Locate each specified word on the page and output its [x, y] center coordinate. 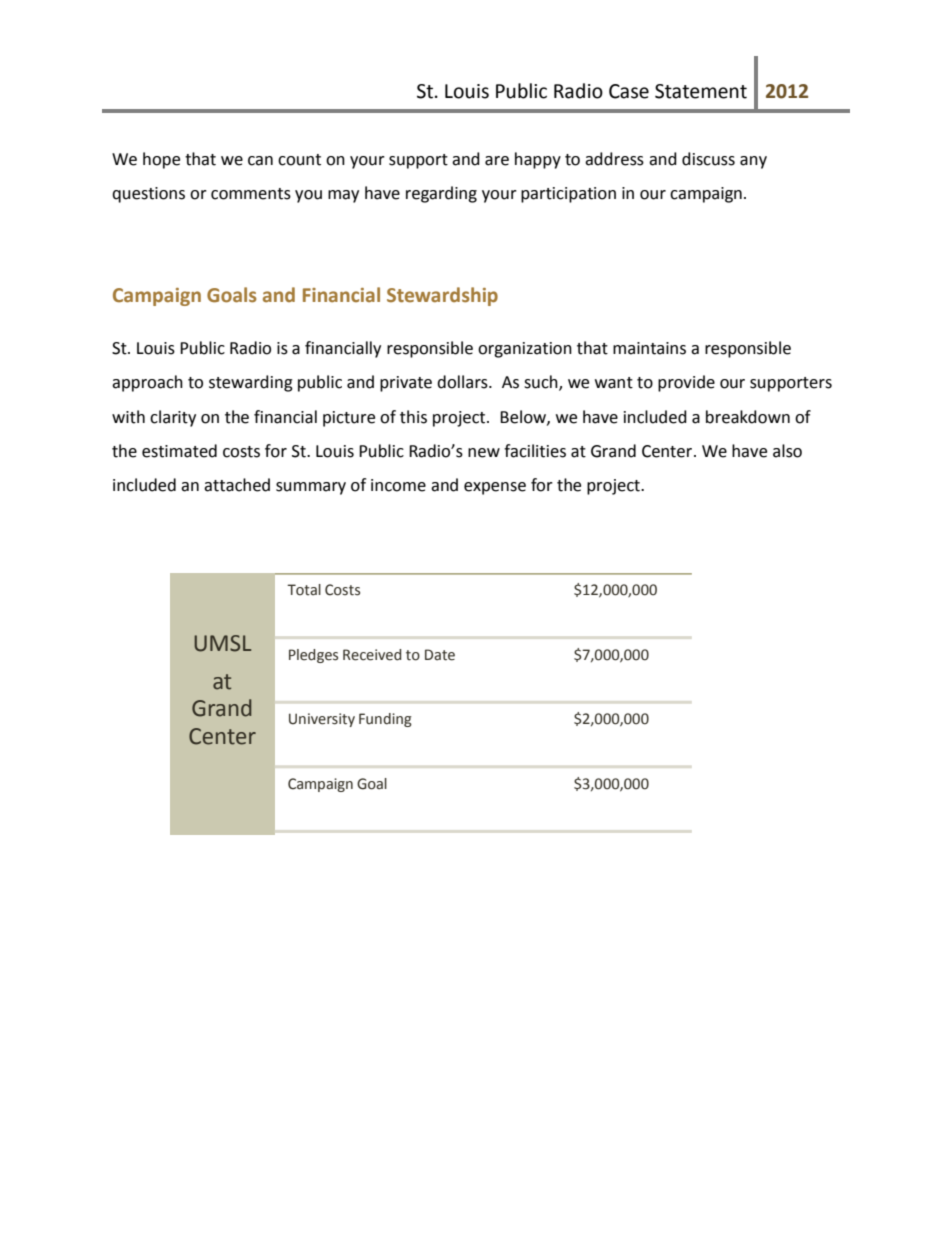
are [497, 161]
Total [304, 590]
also [787, 451]
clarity [173, 418]
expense [495, 488]
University [322, 720]
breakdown [748, 417]
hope [161, 160]
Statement [701, 91]
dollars [463, 382]
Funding [385, 720]
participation [568, 195]
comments [251, 194]
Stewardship [442, 296]
